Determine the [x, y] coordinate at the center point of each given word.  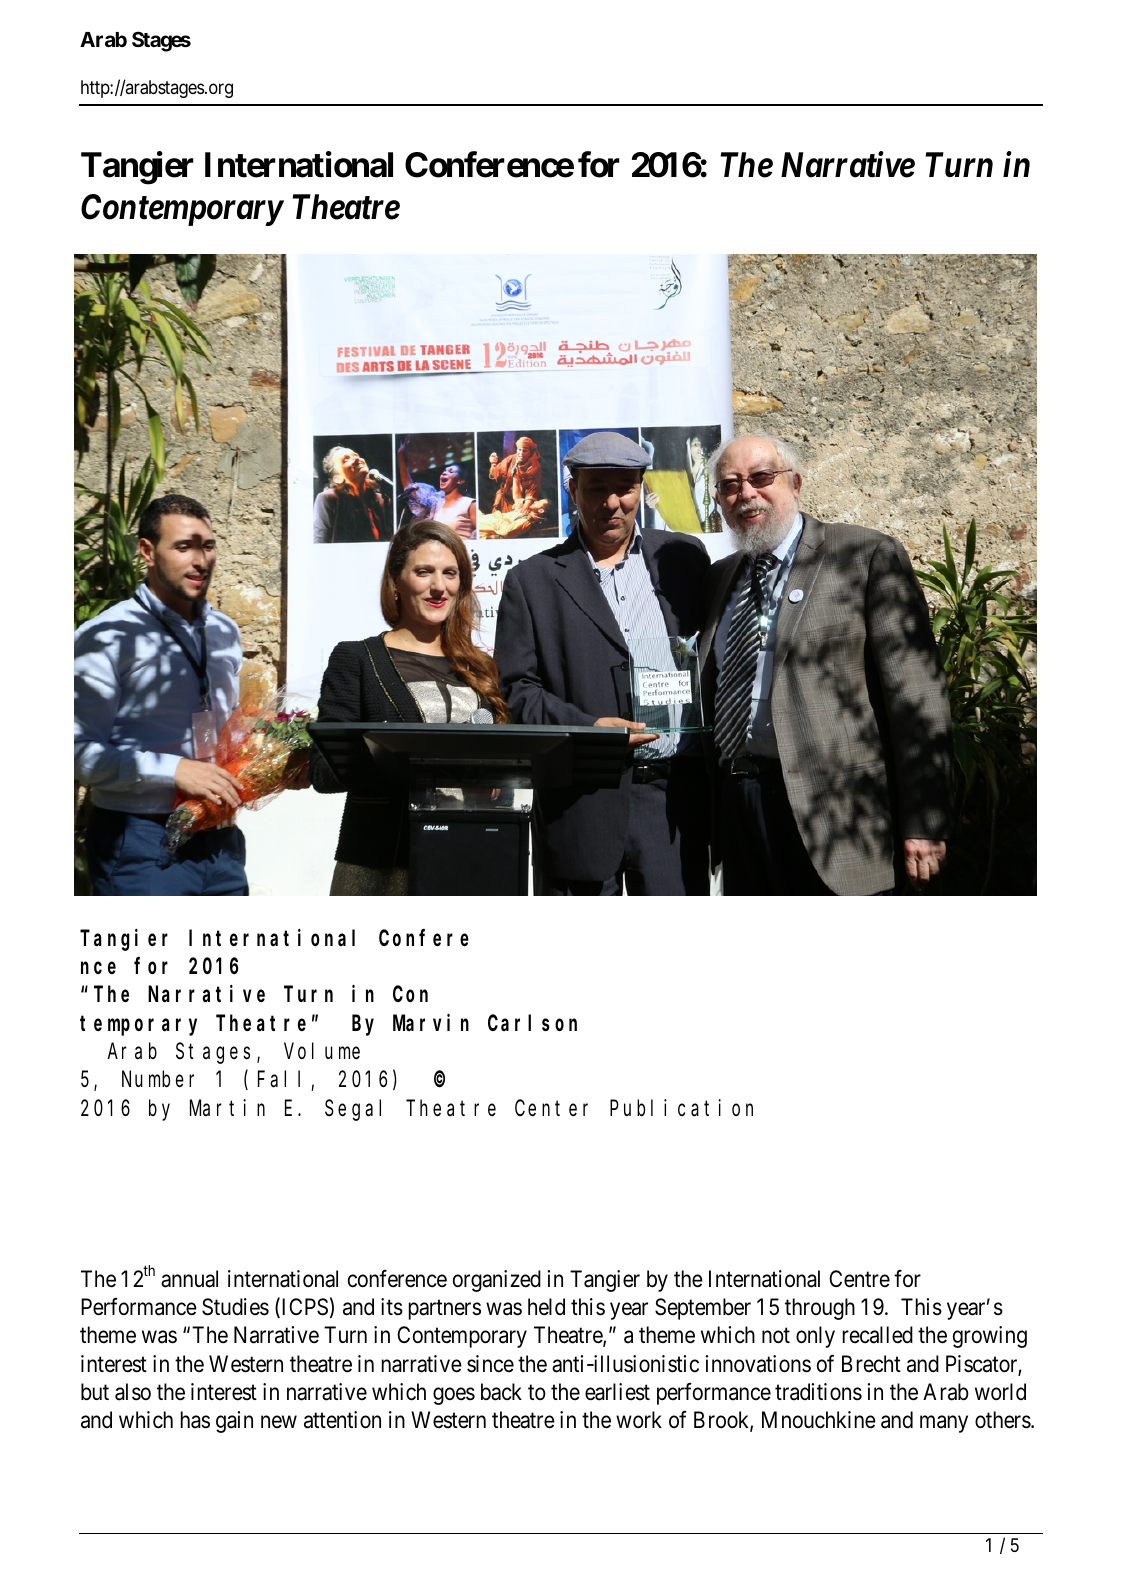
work [639, 1420]
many [944, 1424]
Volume [322, 1051]
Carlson [532, 1023]
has [195, 1420]
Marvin [431, 1022]
